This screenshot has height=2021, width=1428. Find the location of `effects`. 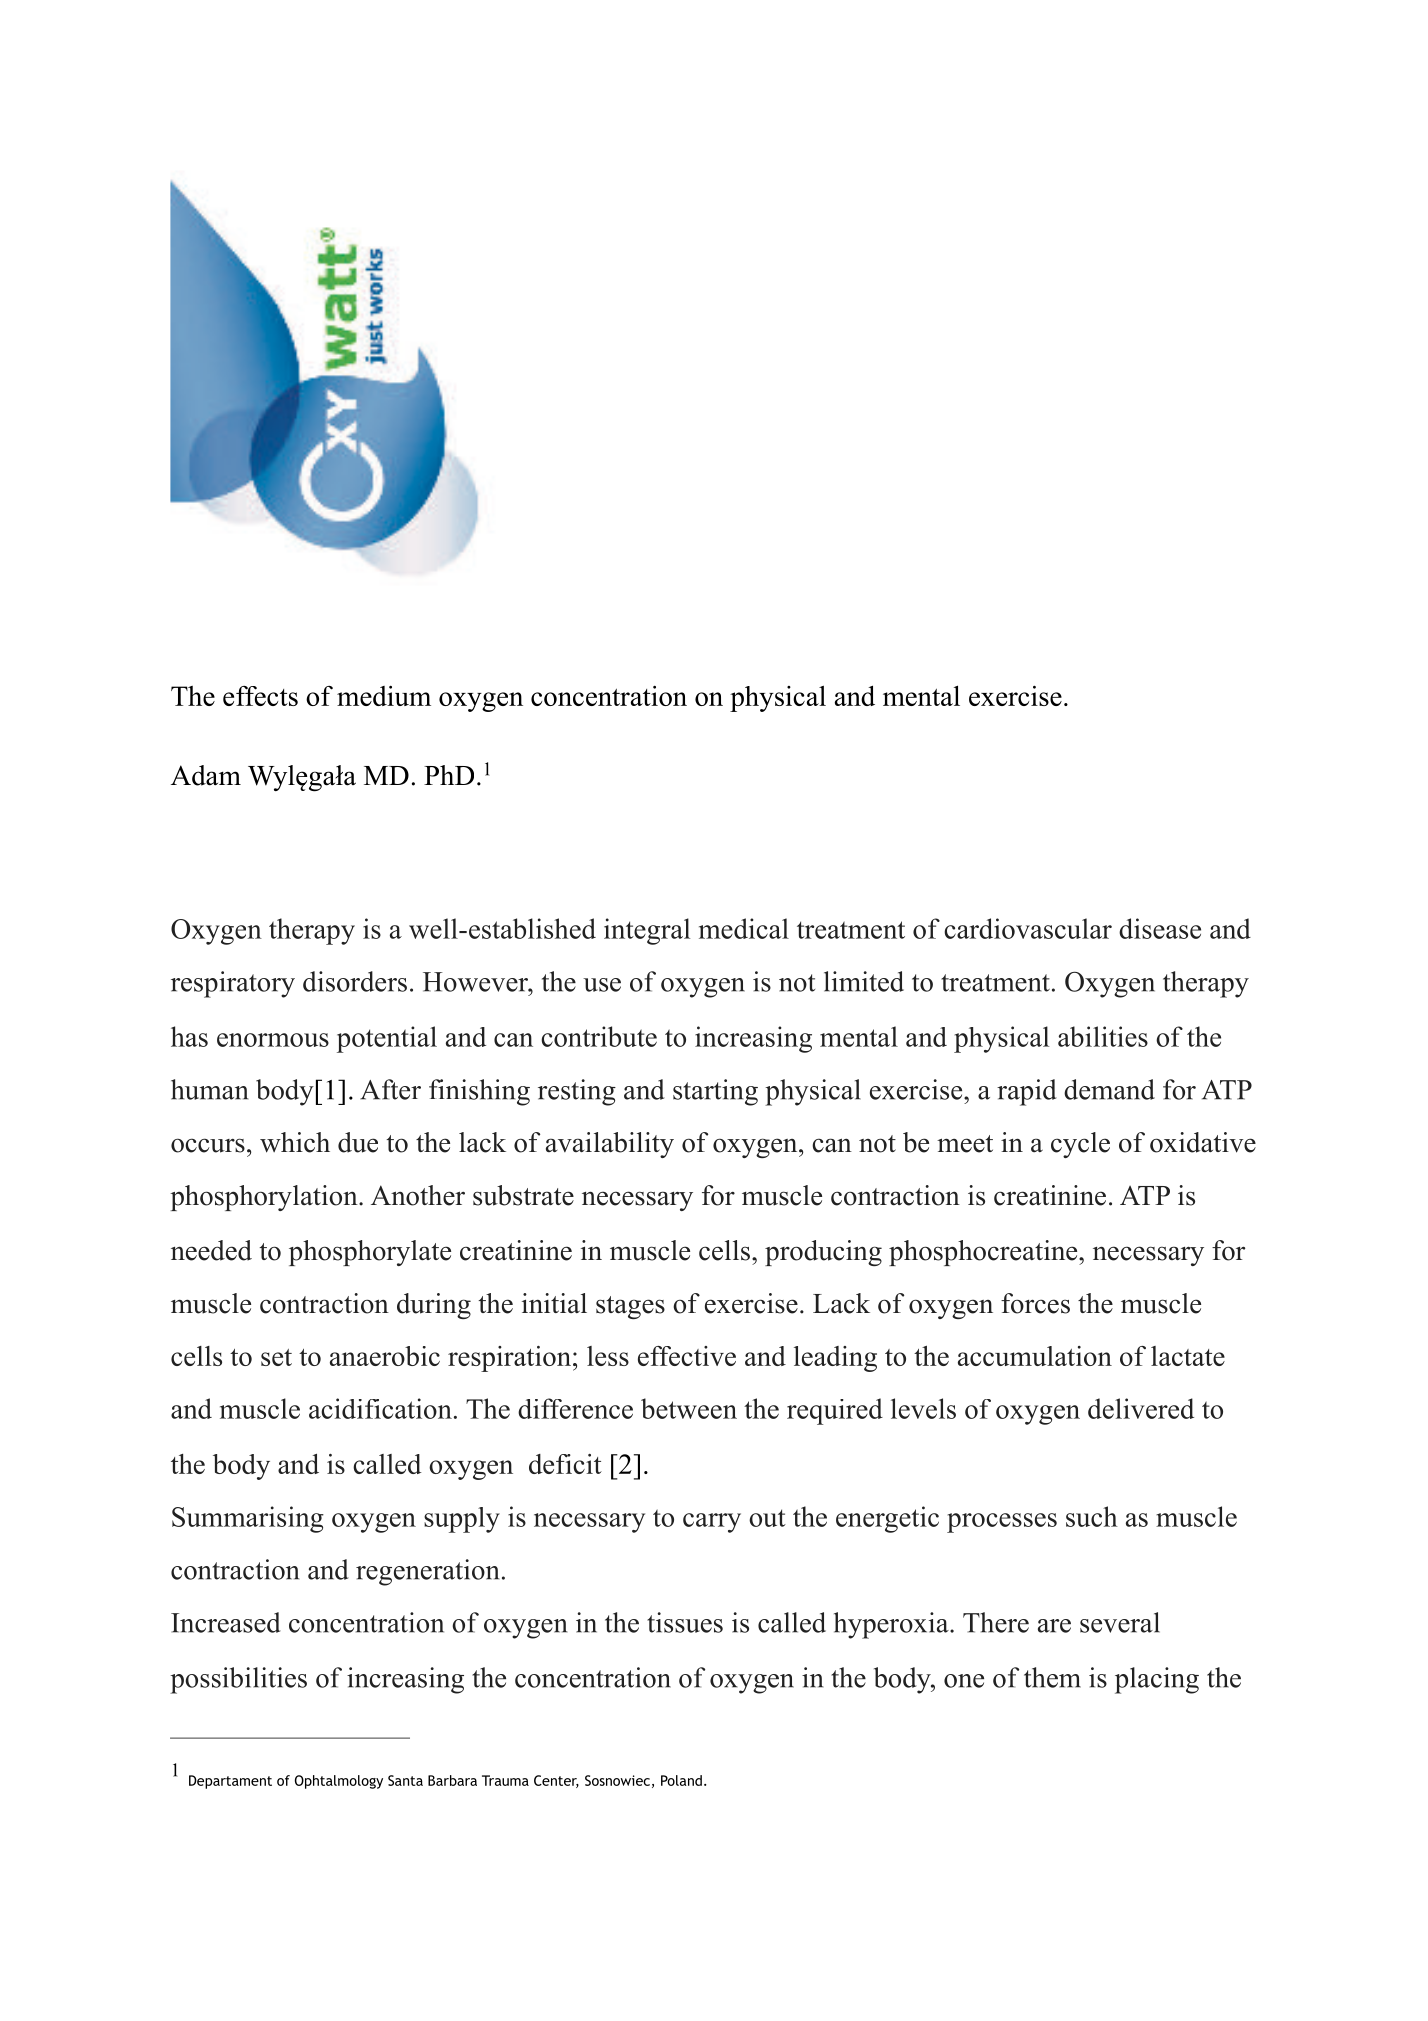

effects is located at coordinates (260, 696).
